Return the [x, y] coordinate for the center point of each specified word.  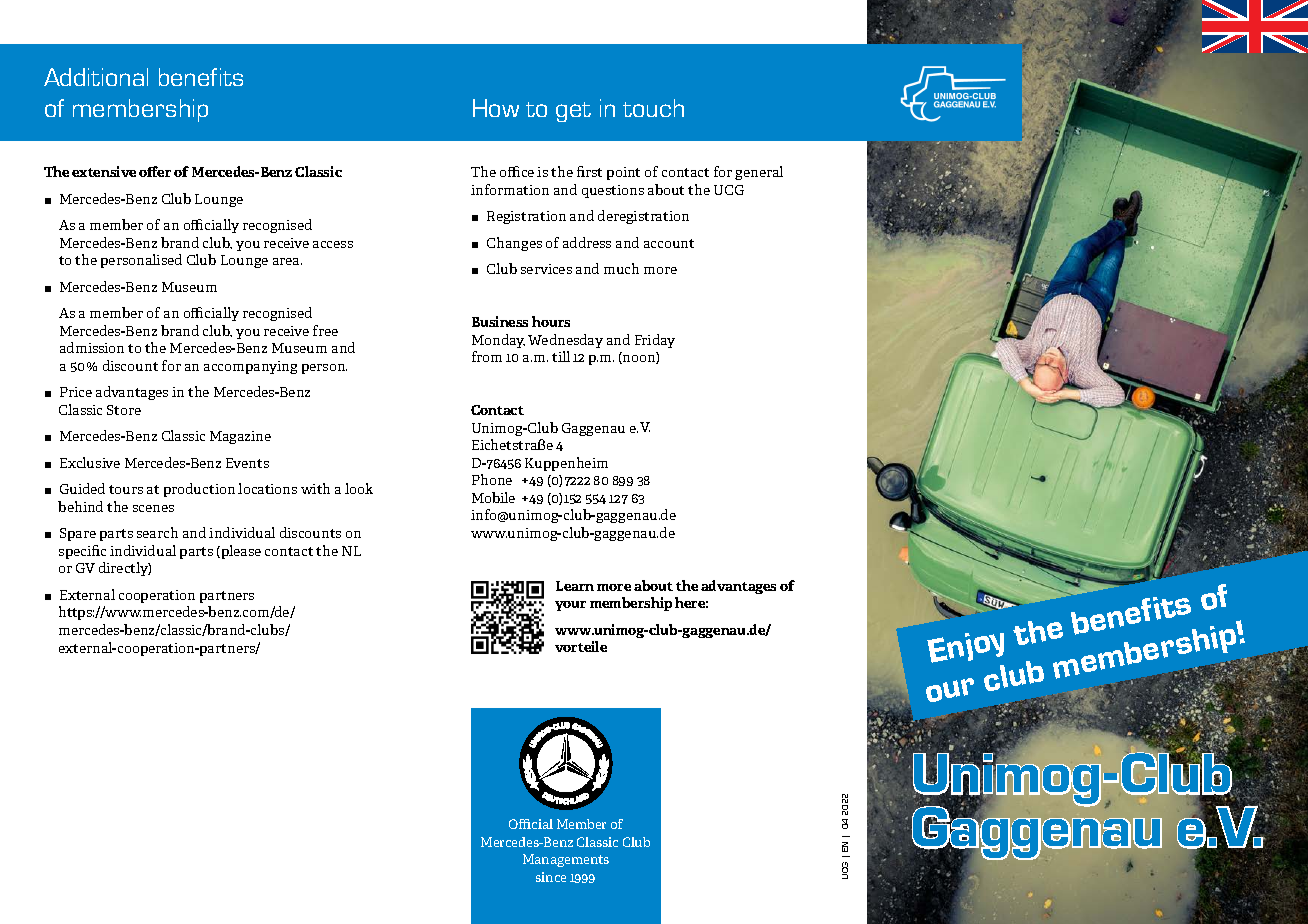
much [621, 268]
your [570, 606]
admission [92, 347]
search [157, 532]
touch [653, 108]
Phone [492, 479]
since [551, 877]
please [240, 552]
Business [500, 321]
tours [126, 489]
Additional [96, 77]
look [359, 488]
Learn [575, 586]
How [496, 108]
